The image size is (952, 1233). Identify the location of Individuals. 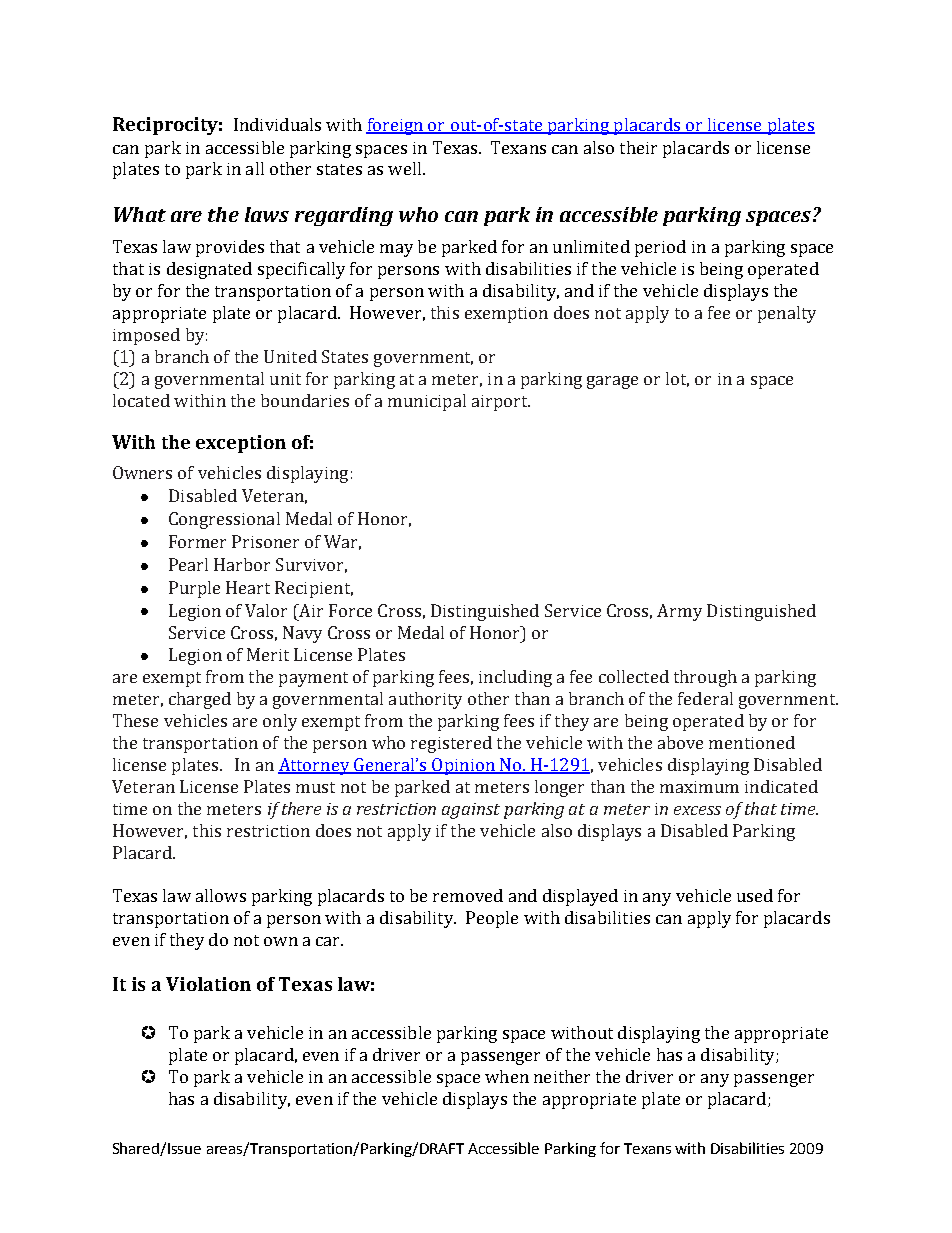
(277, 124).
